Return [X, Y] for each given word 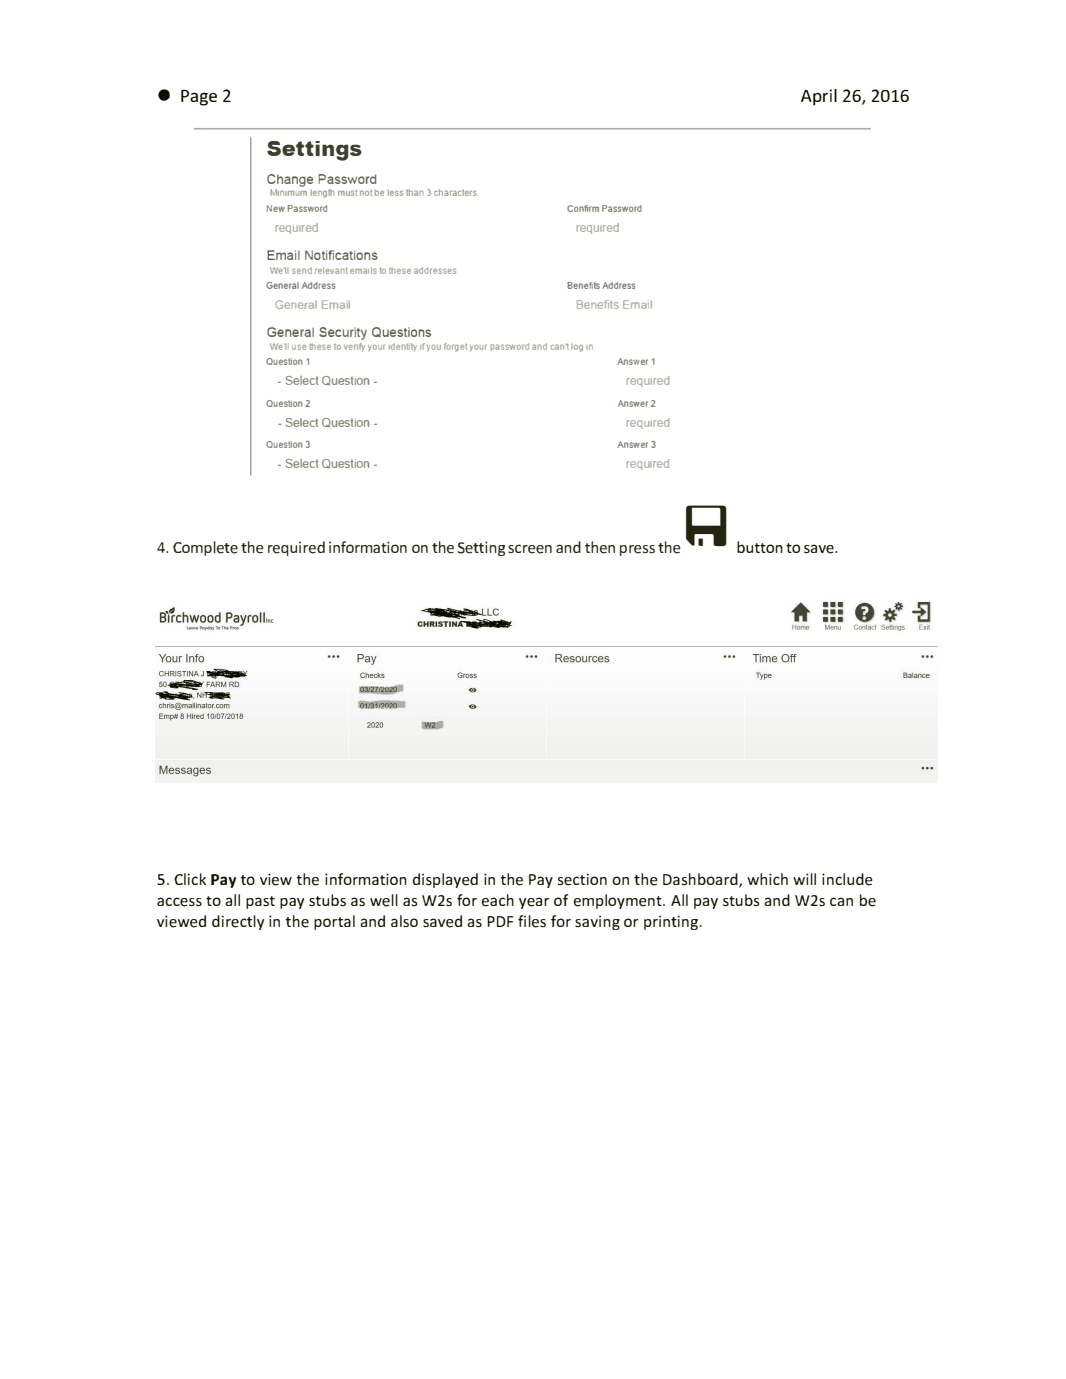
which [767, 879]
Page [199, 98]
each [498, 900]
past [260, 902]
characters [455, 192]
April [819, 97]
